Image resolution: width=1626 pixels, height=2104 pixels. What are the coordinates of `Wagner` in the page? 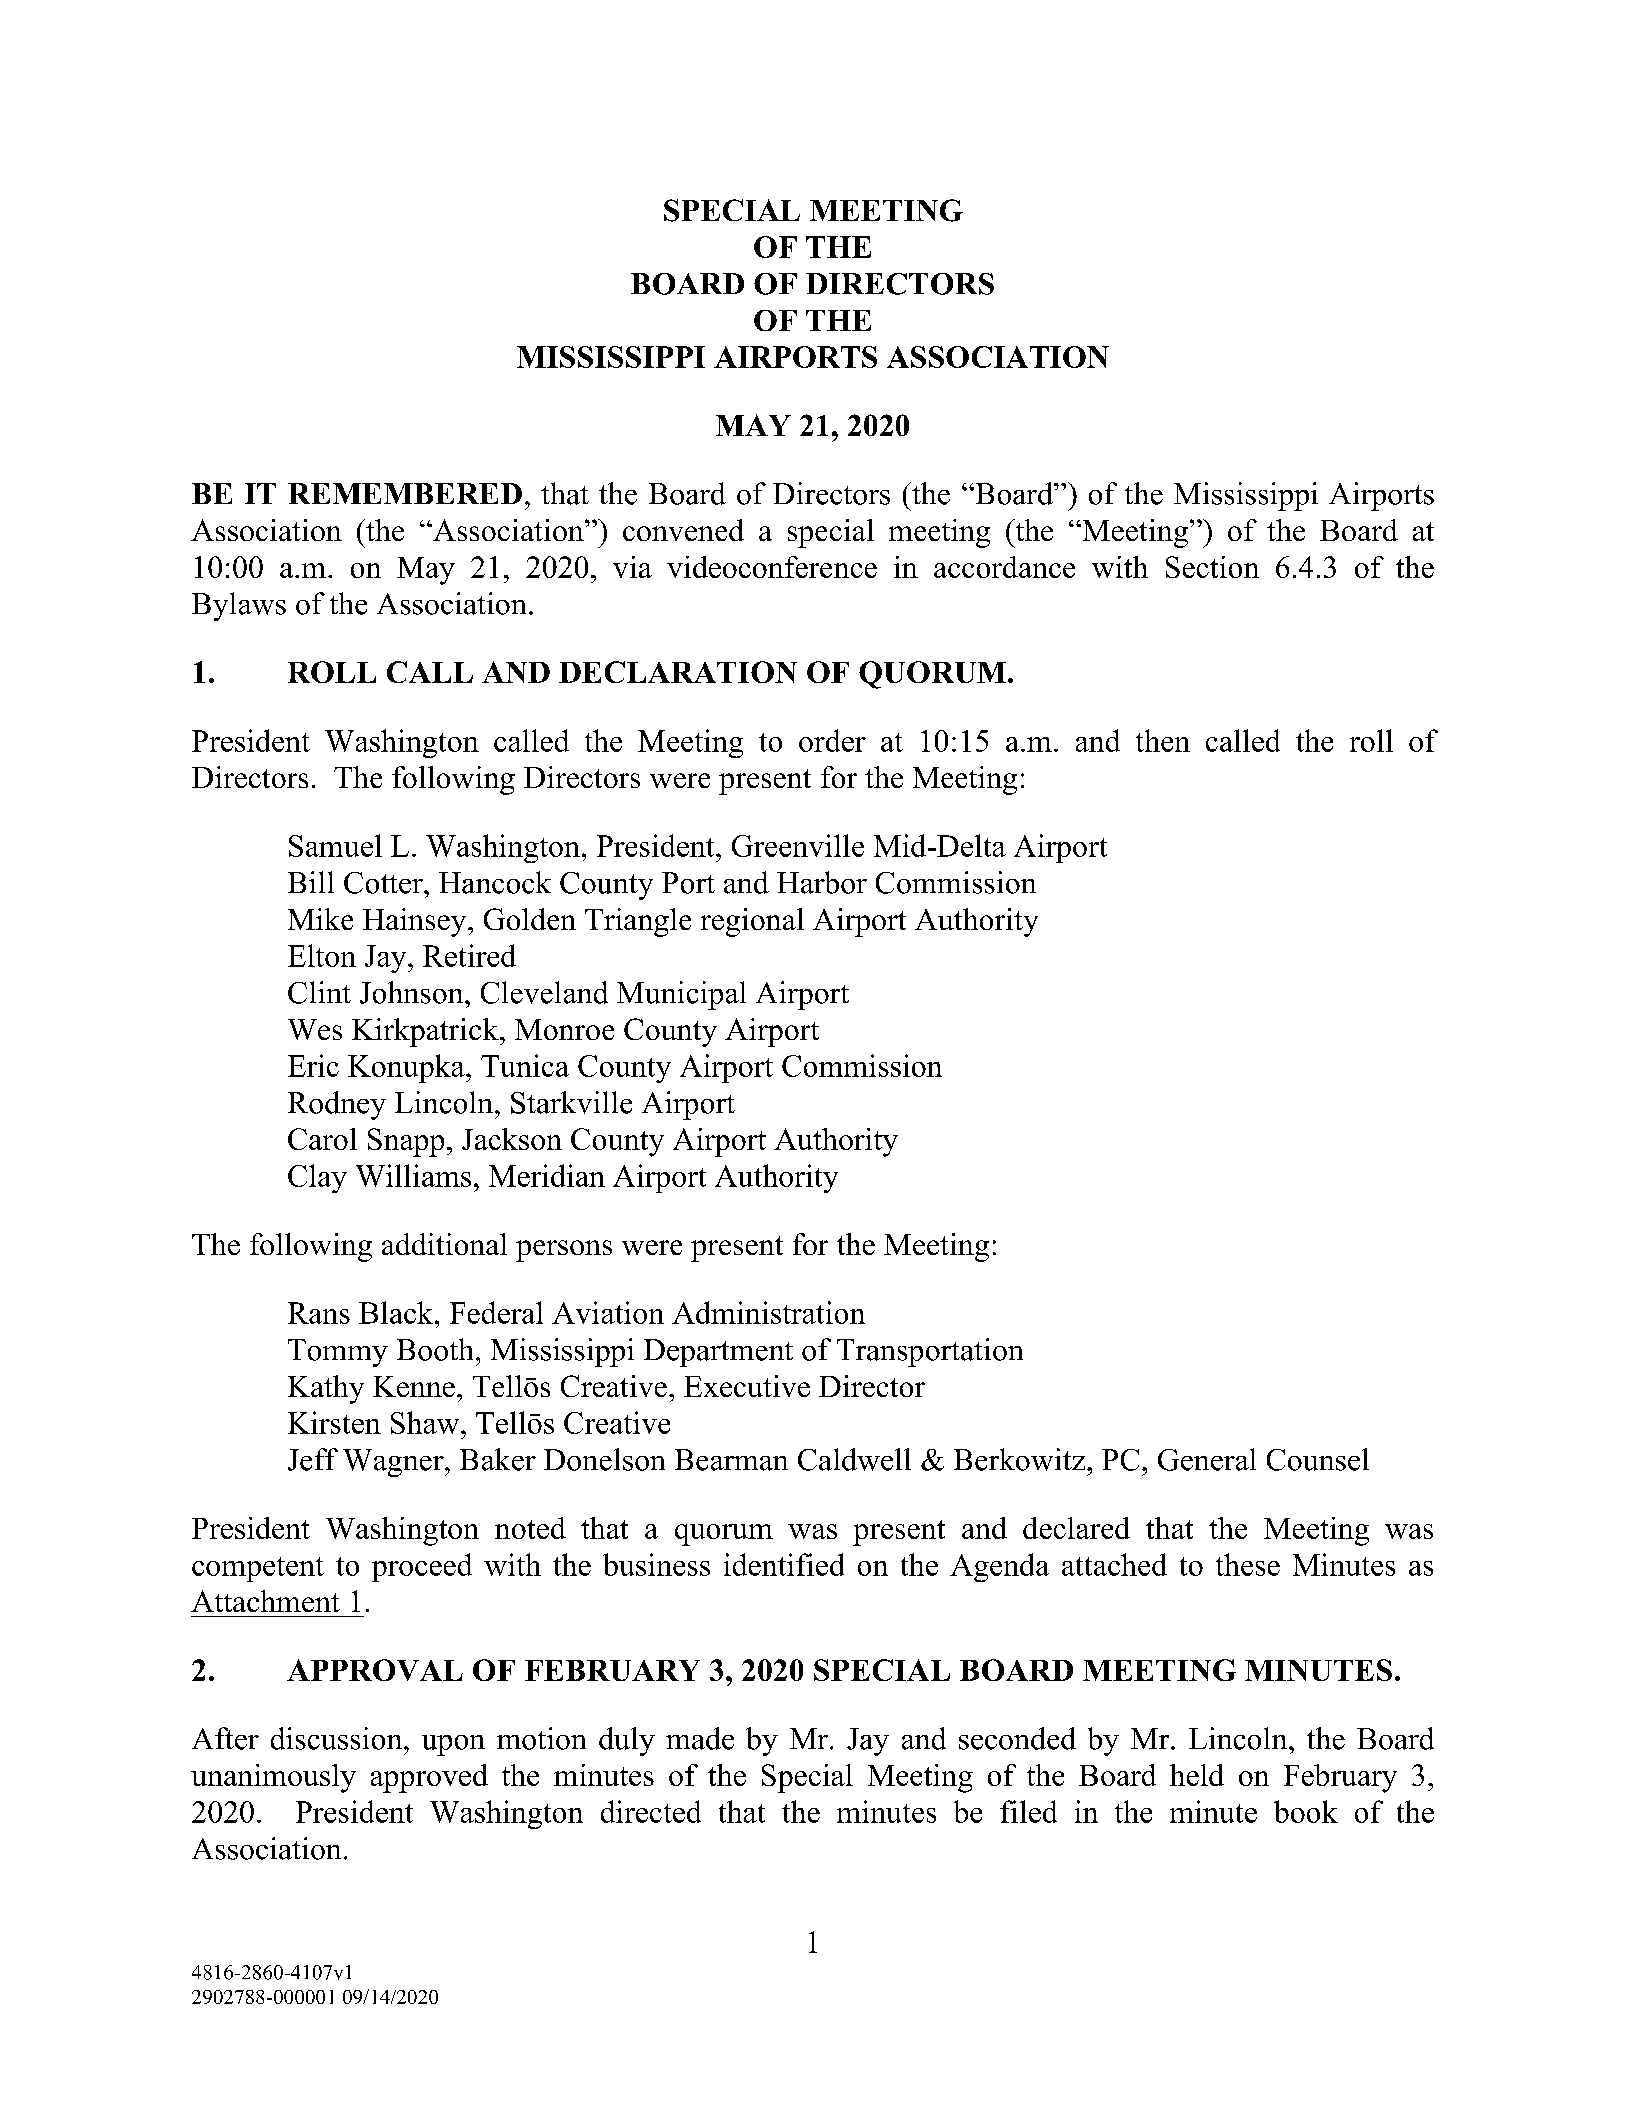 It's located at (394, 1463).
